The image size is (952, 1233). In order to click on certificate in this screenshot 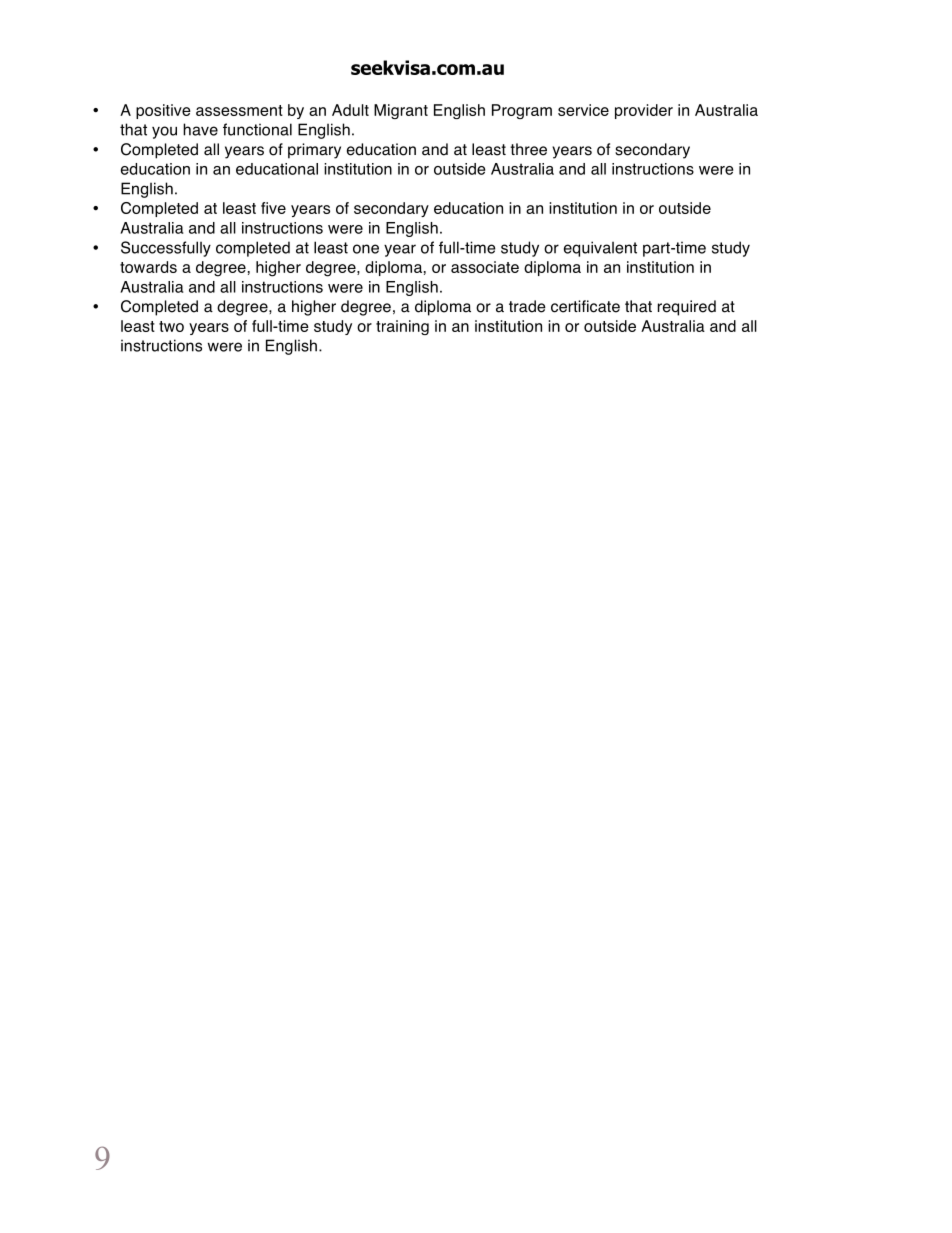, I will do `click(585, 306)`.
